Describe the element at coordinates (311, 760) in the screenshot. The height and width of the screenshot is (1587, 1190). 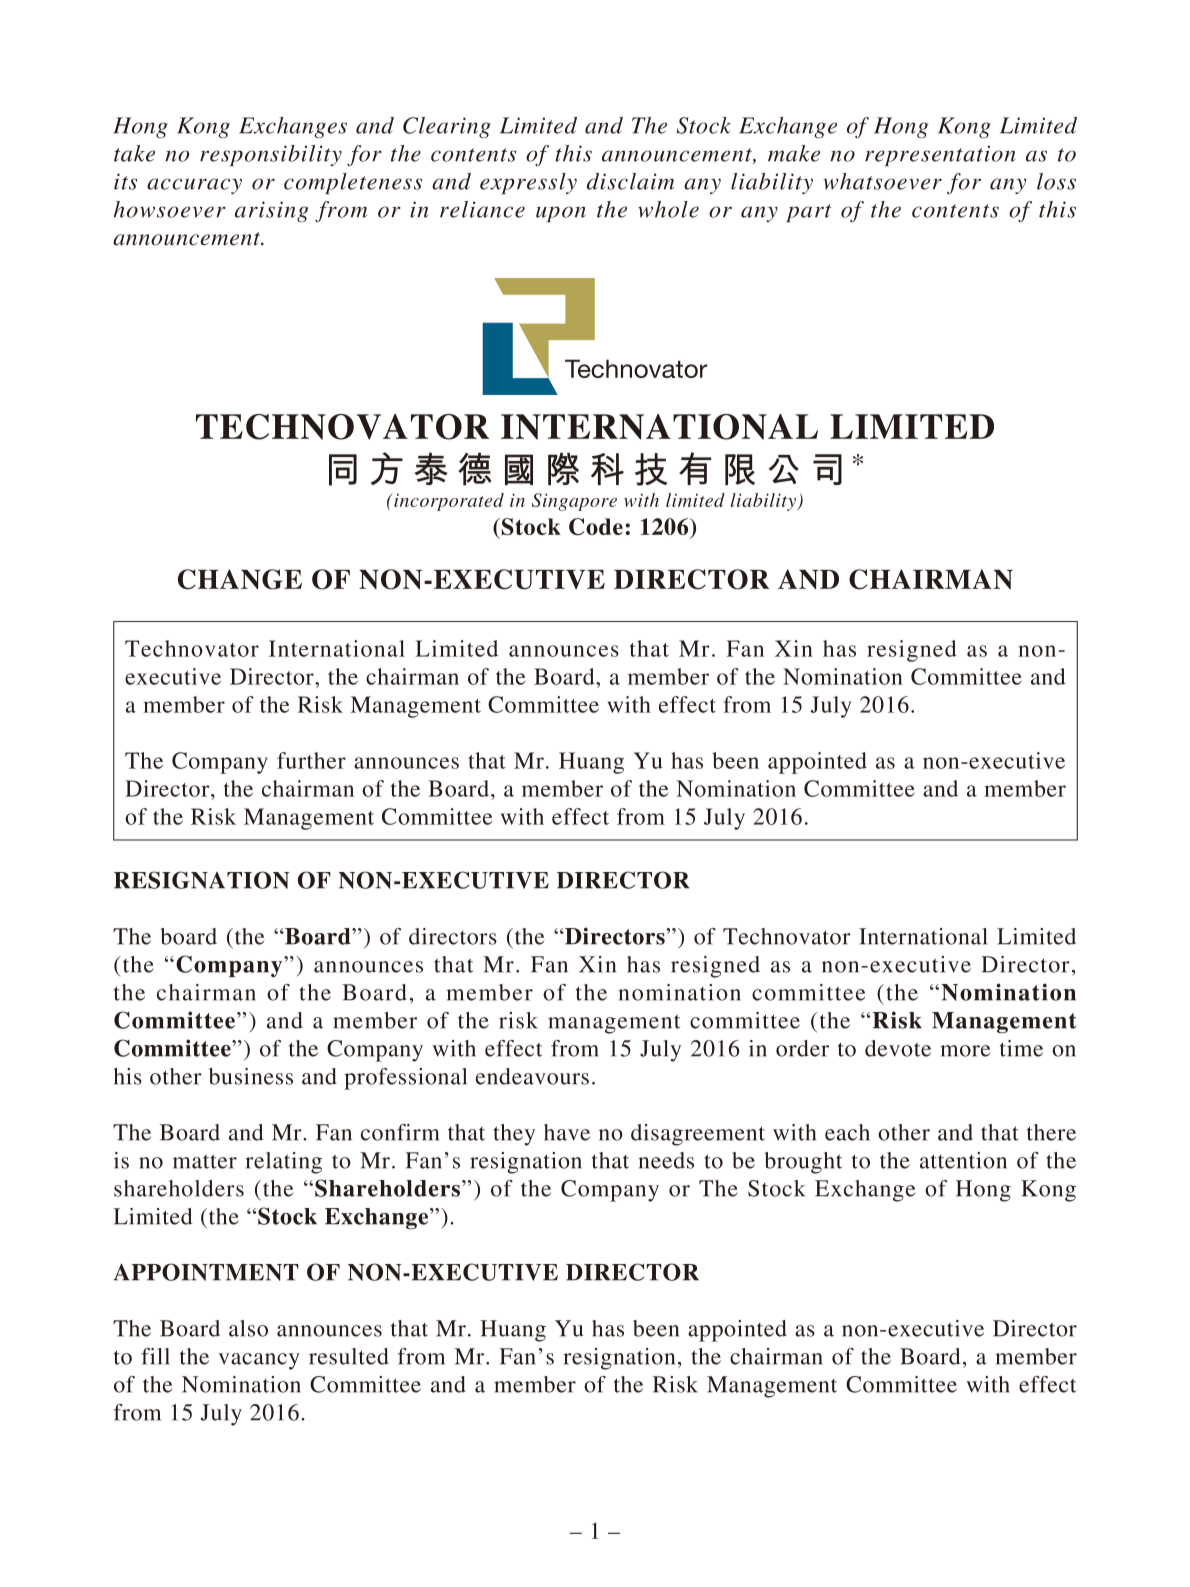
I see `further` at that location.
